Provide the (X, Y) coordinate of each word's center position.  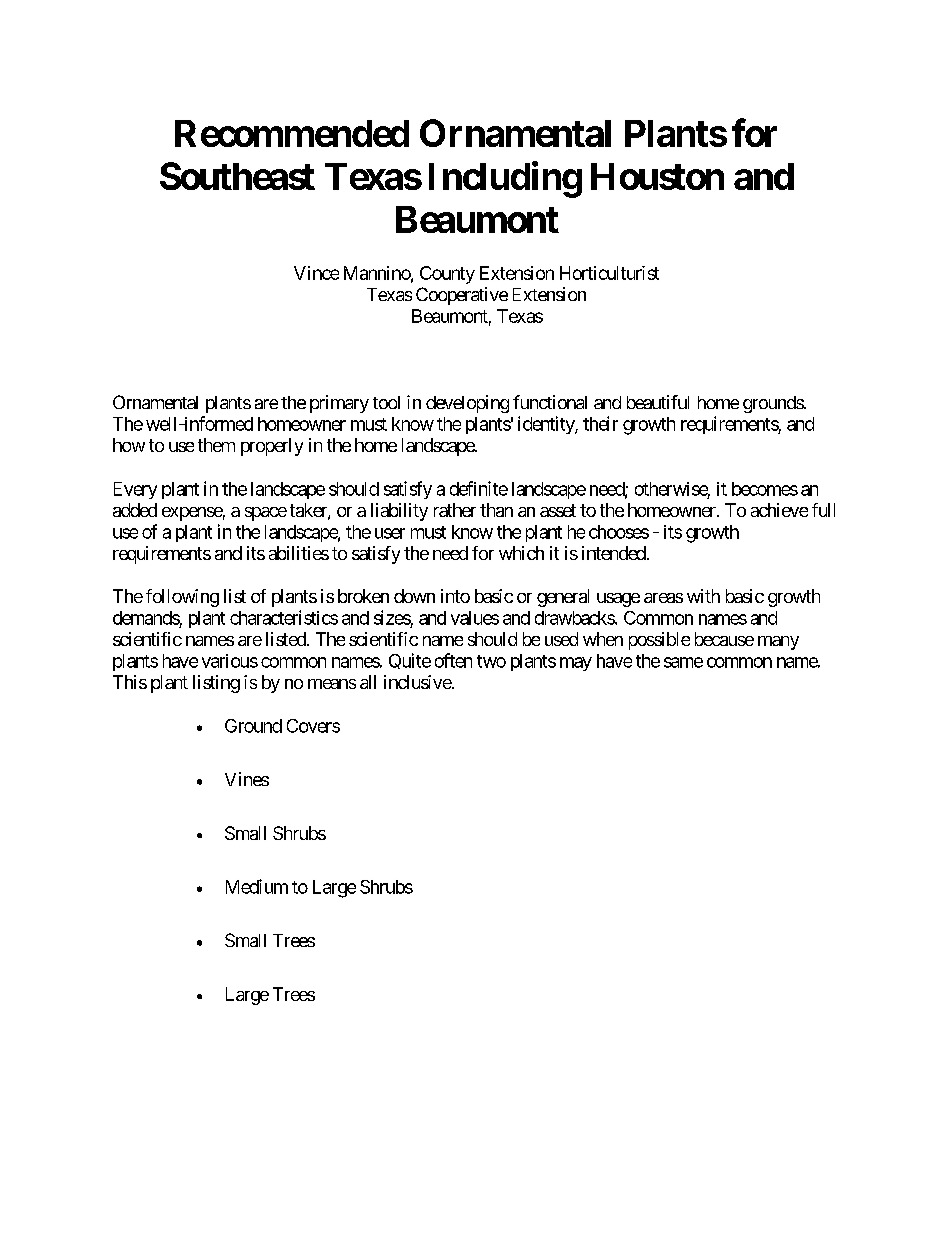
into (455, 596)
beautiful (658, 402)
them (216, 445)
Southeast (237, 176)
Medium (257, 886)
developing (467, 404)
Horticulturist (609, 273)
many (778, 643)
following (182, 598)
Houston (657, 176)
